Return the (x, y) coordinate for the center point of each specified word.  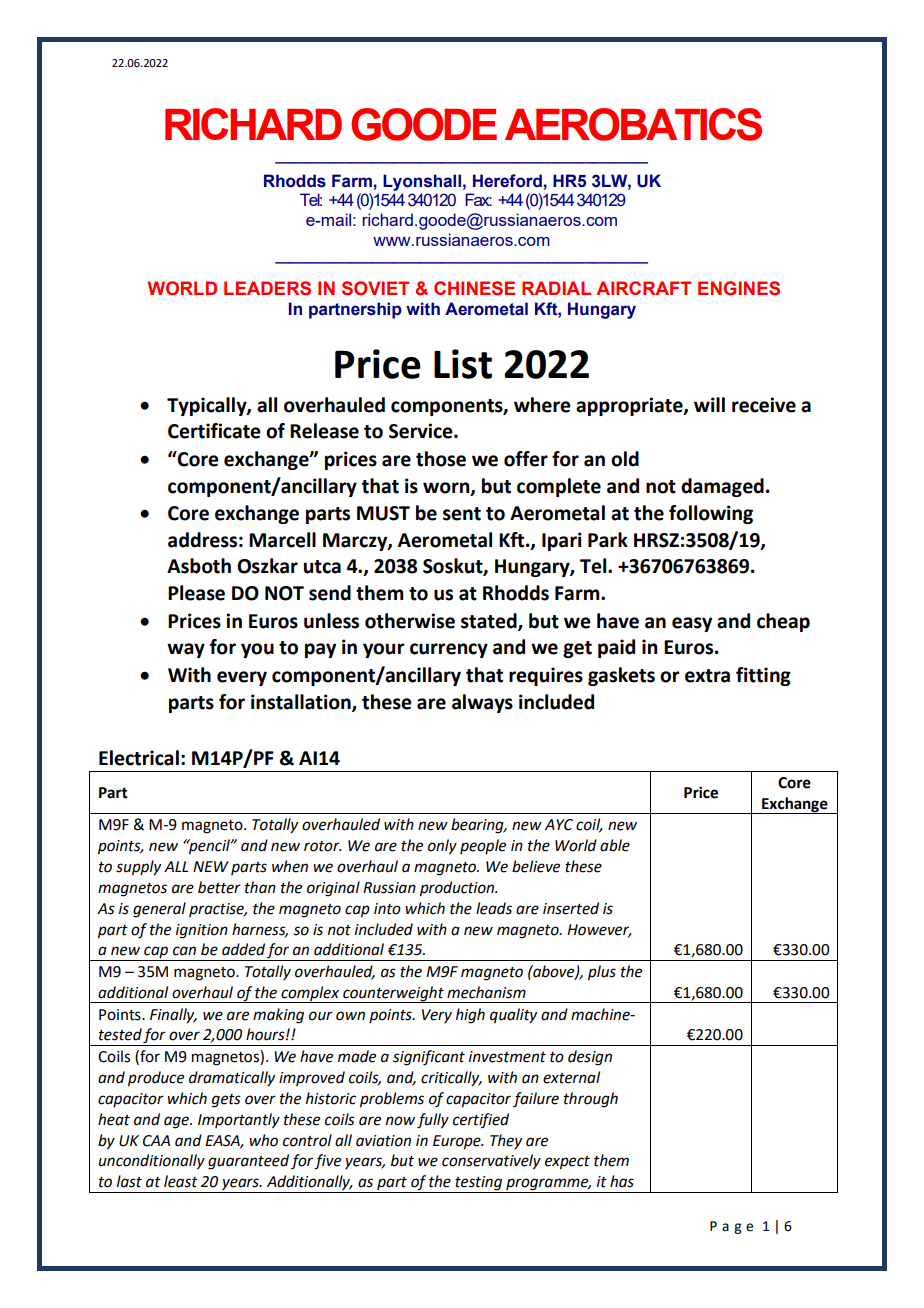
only (442, 847)
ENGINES (739, 288)
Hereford (507, 181)
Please (196, 593)
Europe (458, 1142)
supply (138, 868)
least (181, 1181)
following (711, 514)
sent (462, 514)
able (615, 845)
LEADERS (267, 288)
